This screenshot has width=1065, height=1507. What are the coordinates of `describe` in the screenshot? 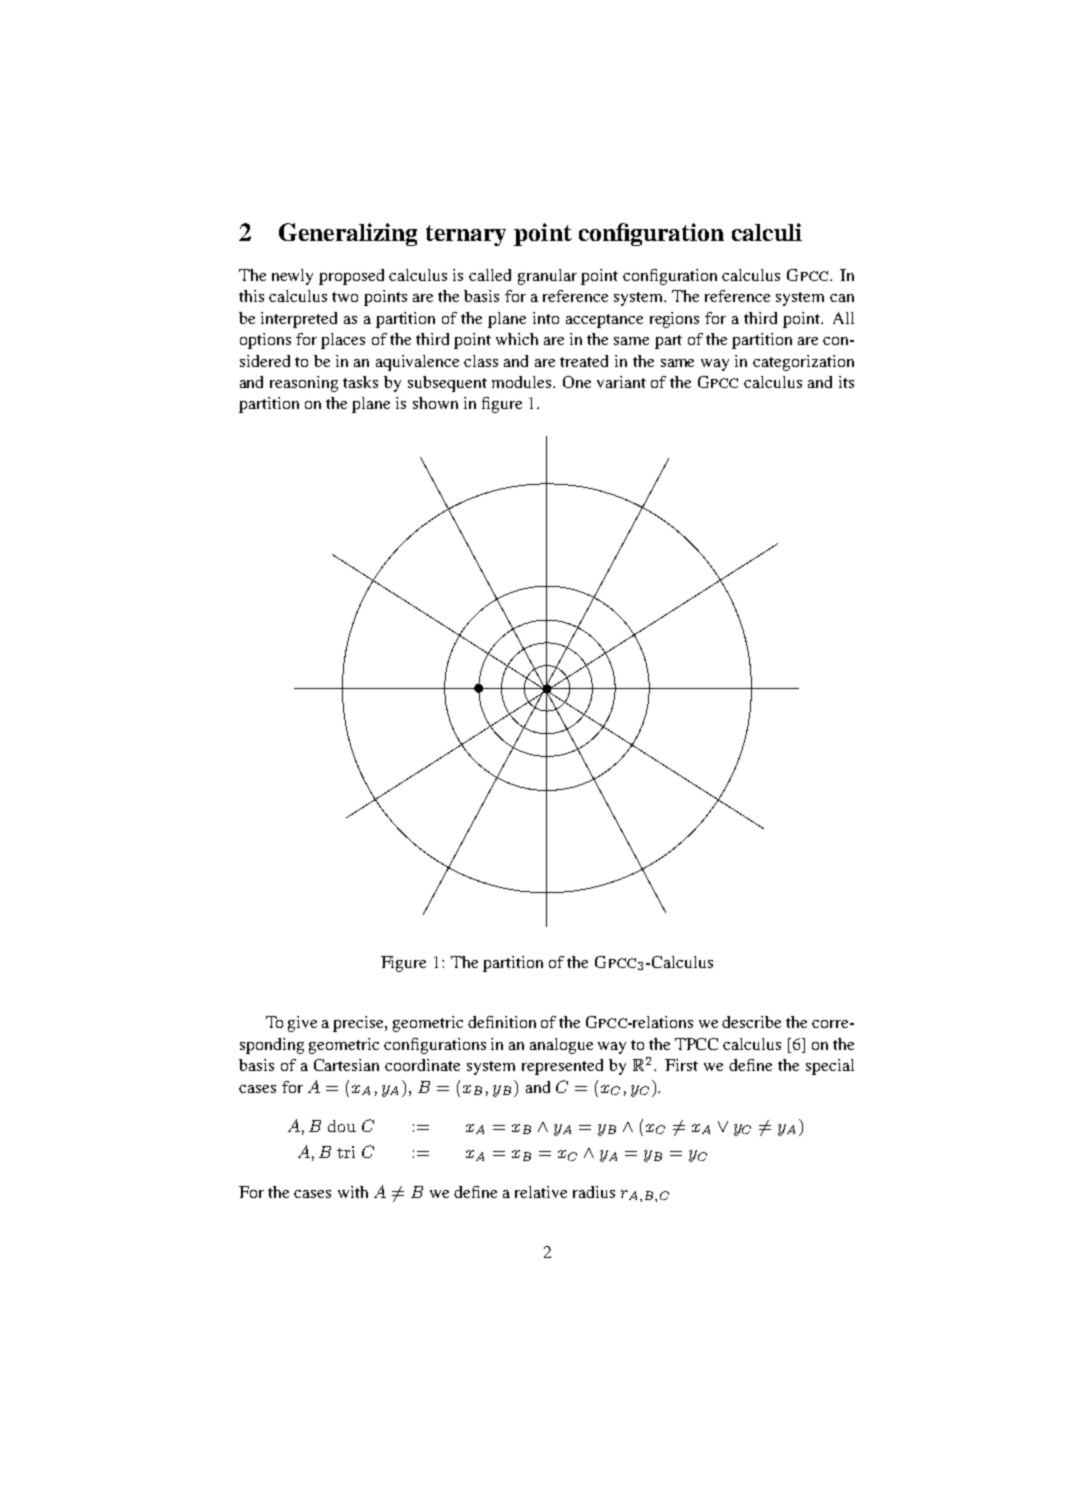 It's located at (751, 1022).
